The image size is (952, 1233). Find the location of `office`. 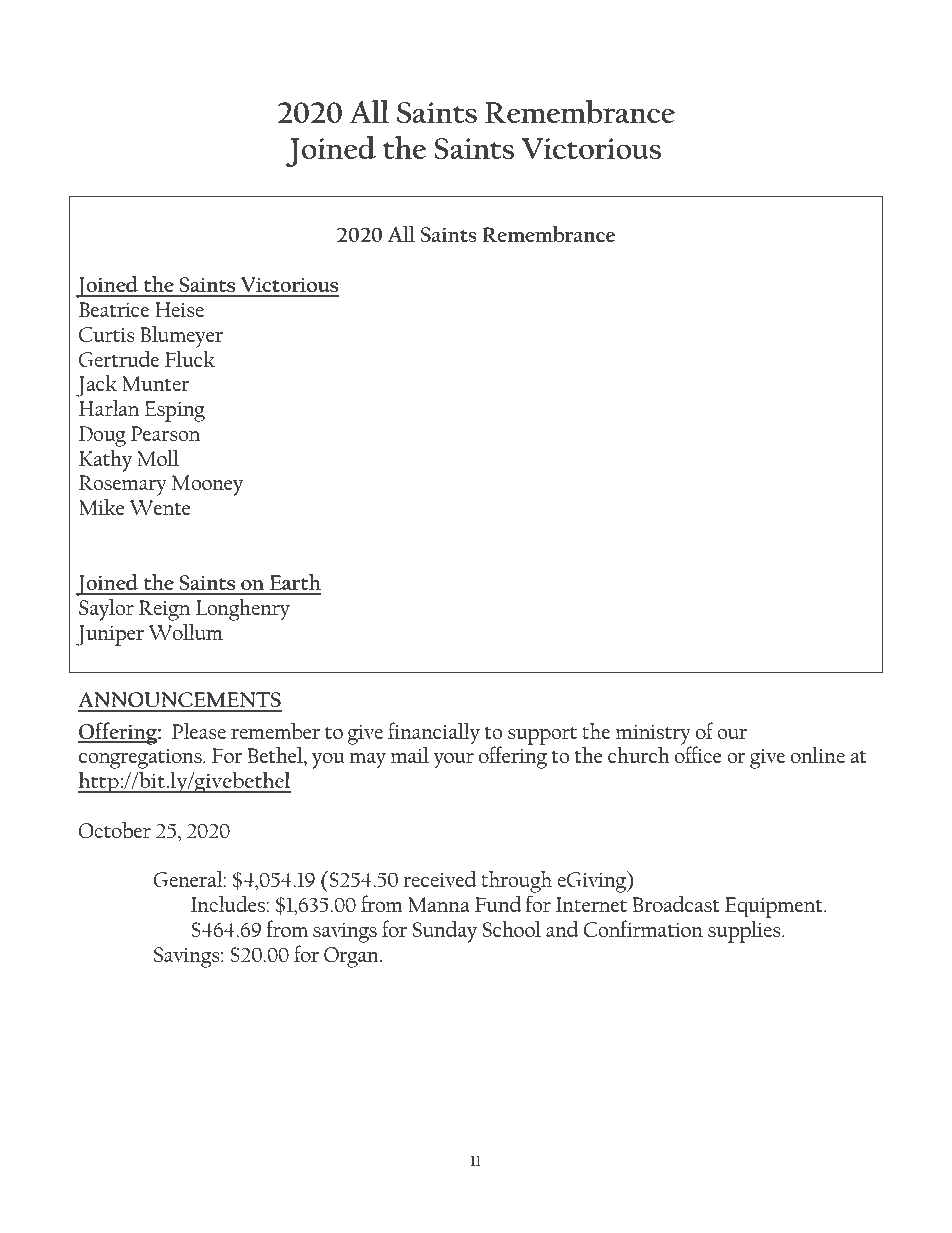

office is located at coordinates (698, 754).
